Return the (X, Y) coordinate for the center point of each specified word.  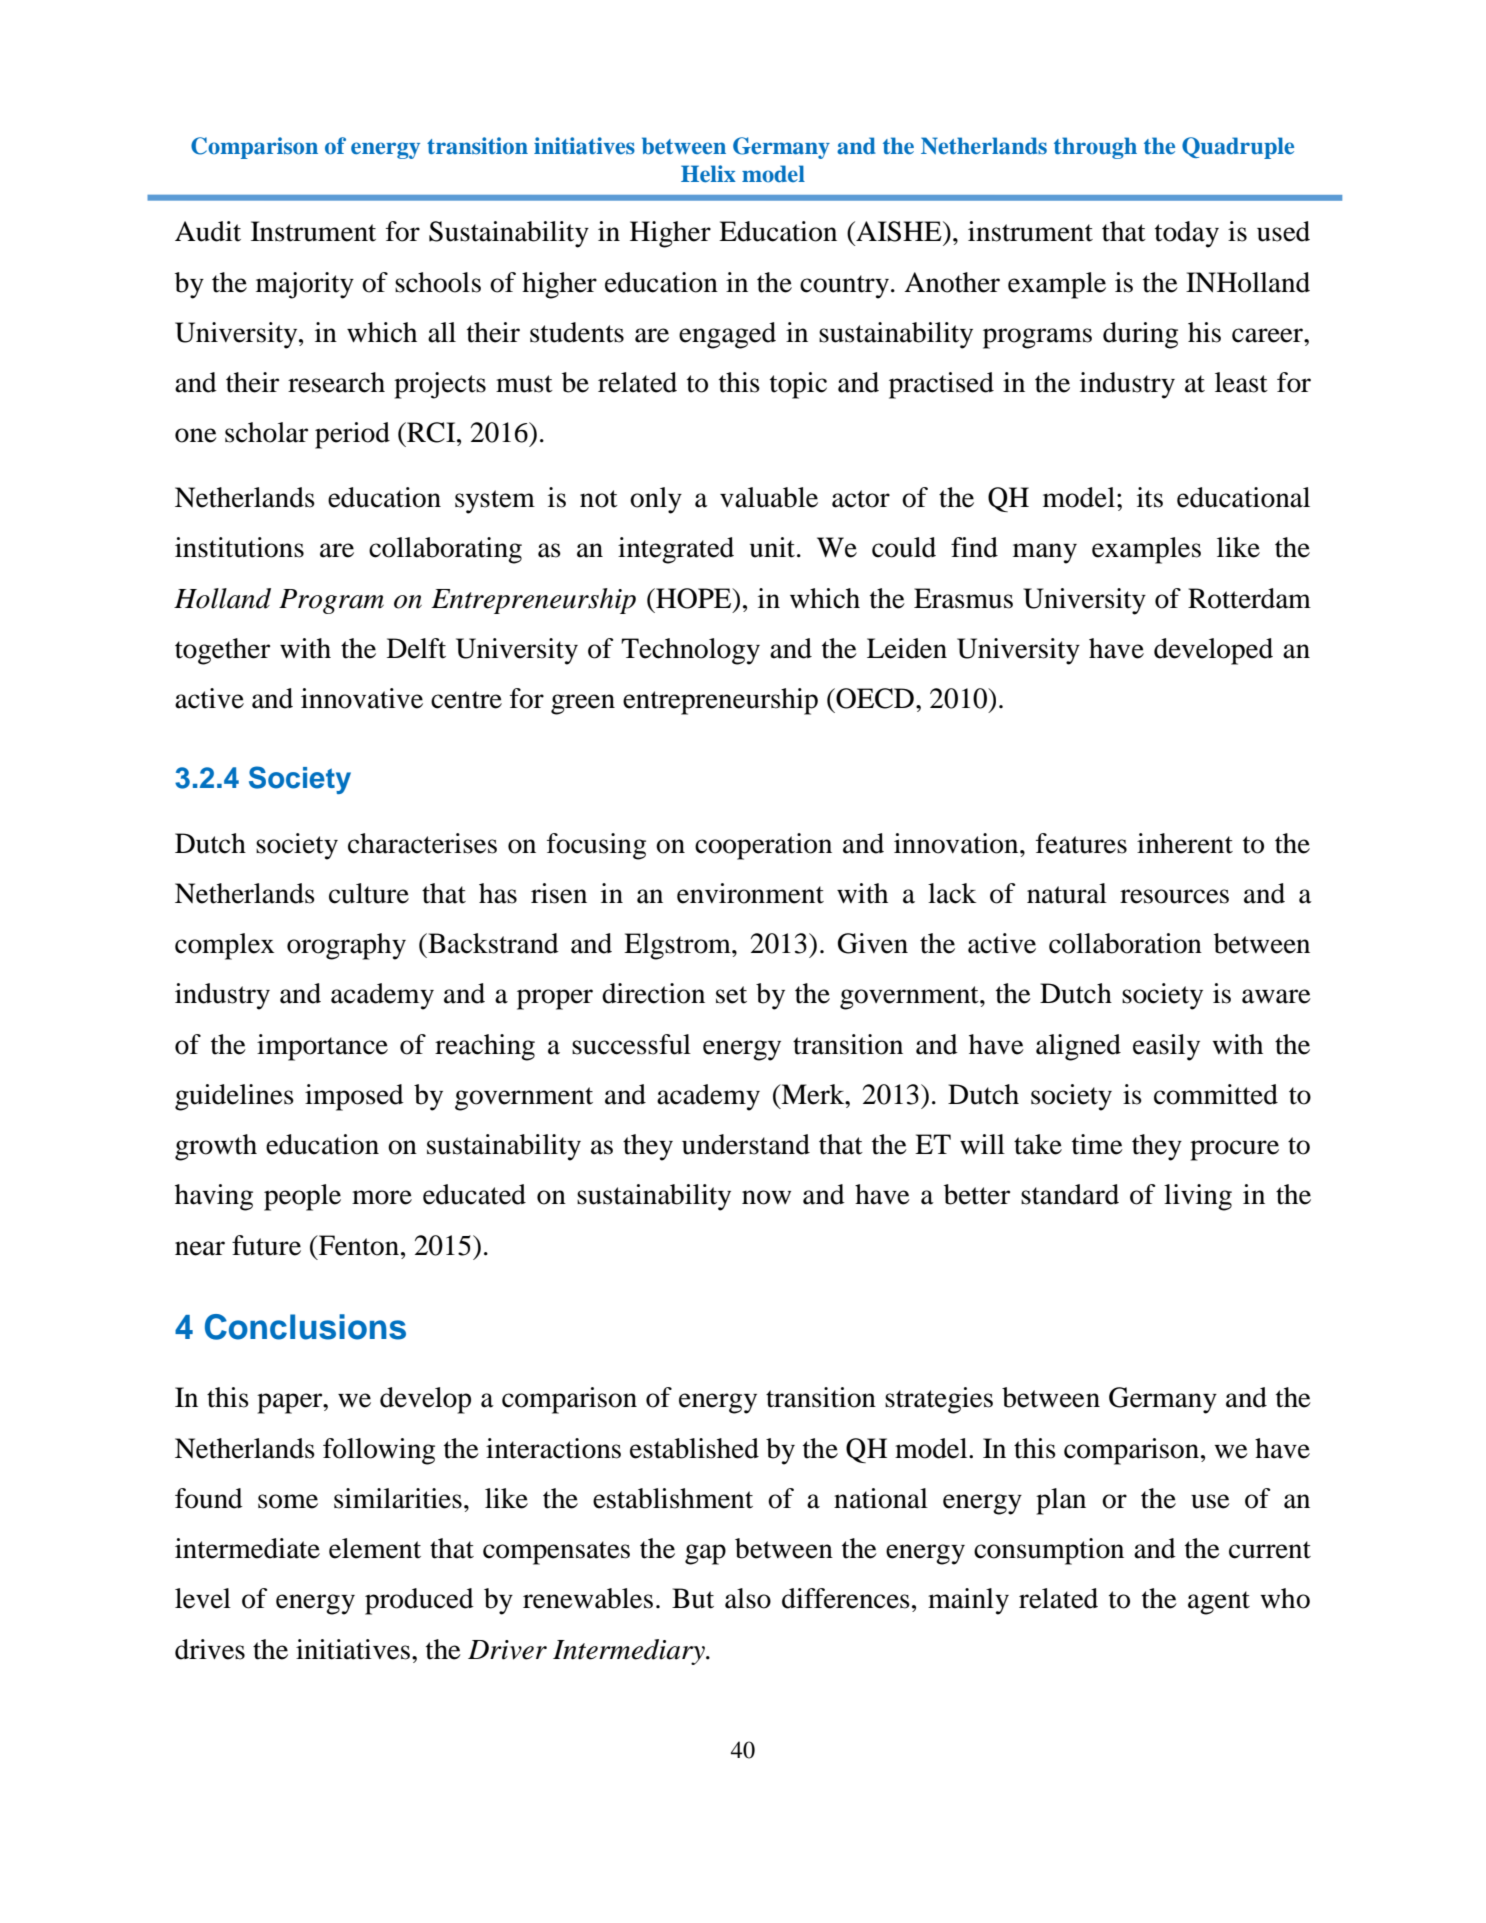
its (1150, 497)
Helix (708, 174)
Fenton (358, 1245)
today (1187, 234)
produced (419, 1601)
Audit (208, 231)
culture (369, 893)
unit (772, 547)
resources (1174, 896)
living (1198, 1197)
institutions (239, 547)
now (766, 1197)
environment (750, 893)
